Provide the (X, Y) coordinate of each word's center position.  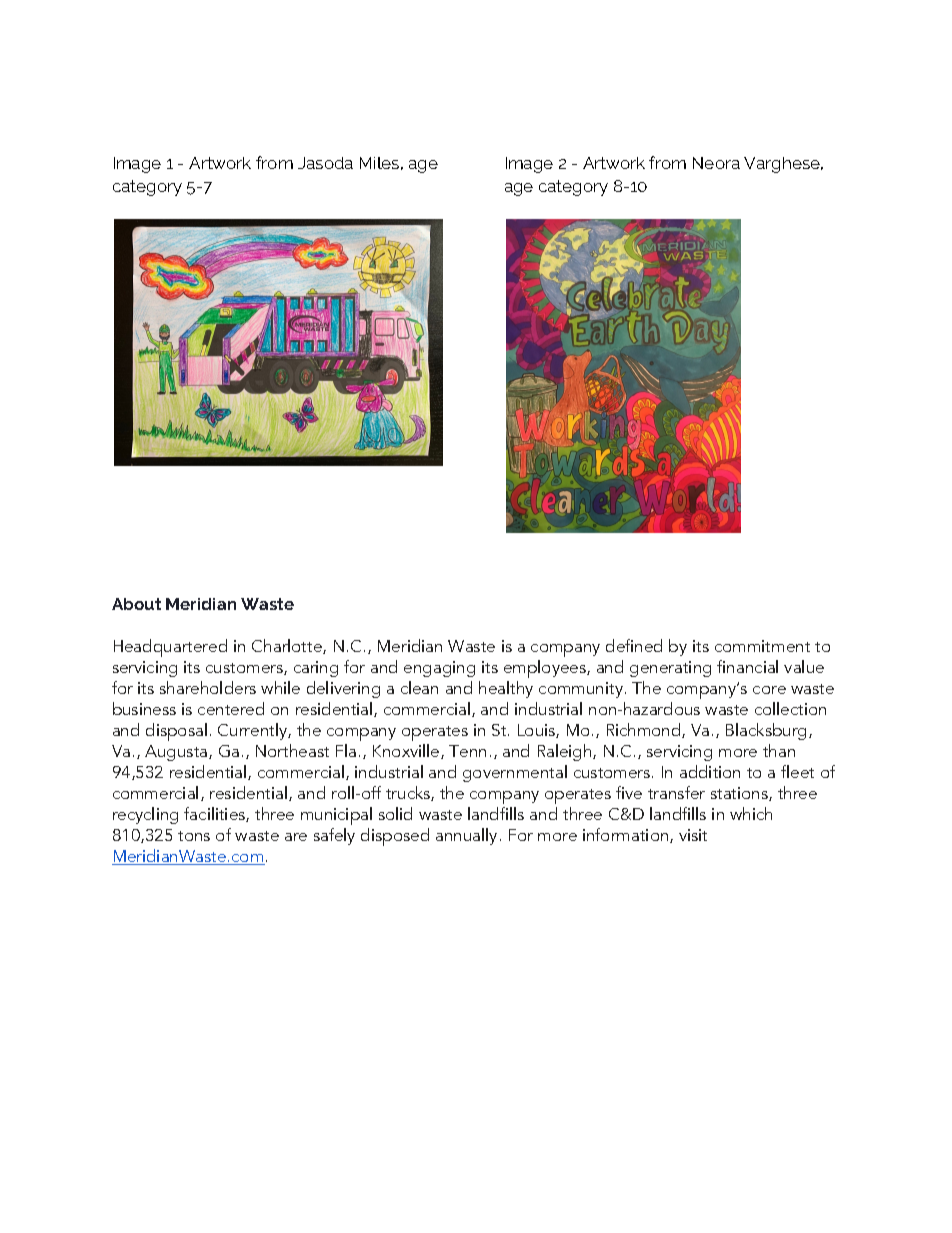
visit (693, 835)
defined (634, 645)
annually (466, 836)
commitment (762, 646)
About (136, 604)
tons (194, 836)
